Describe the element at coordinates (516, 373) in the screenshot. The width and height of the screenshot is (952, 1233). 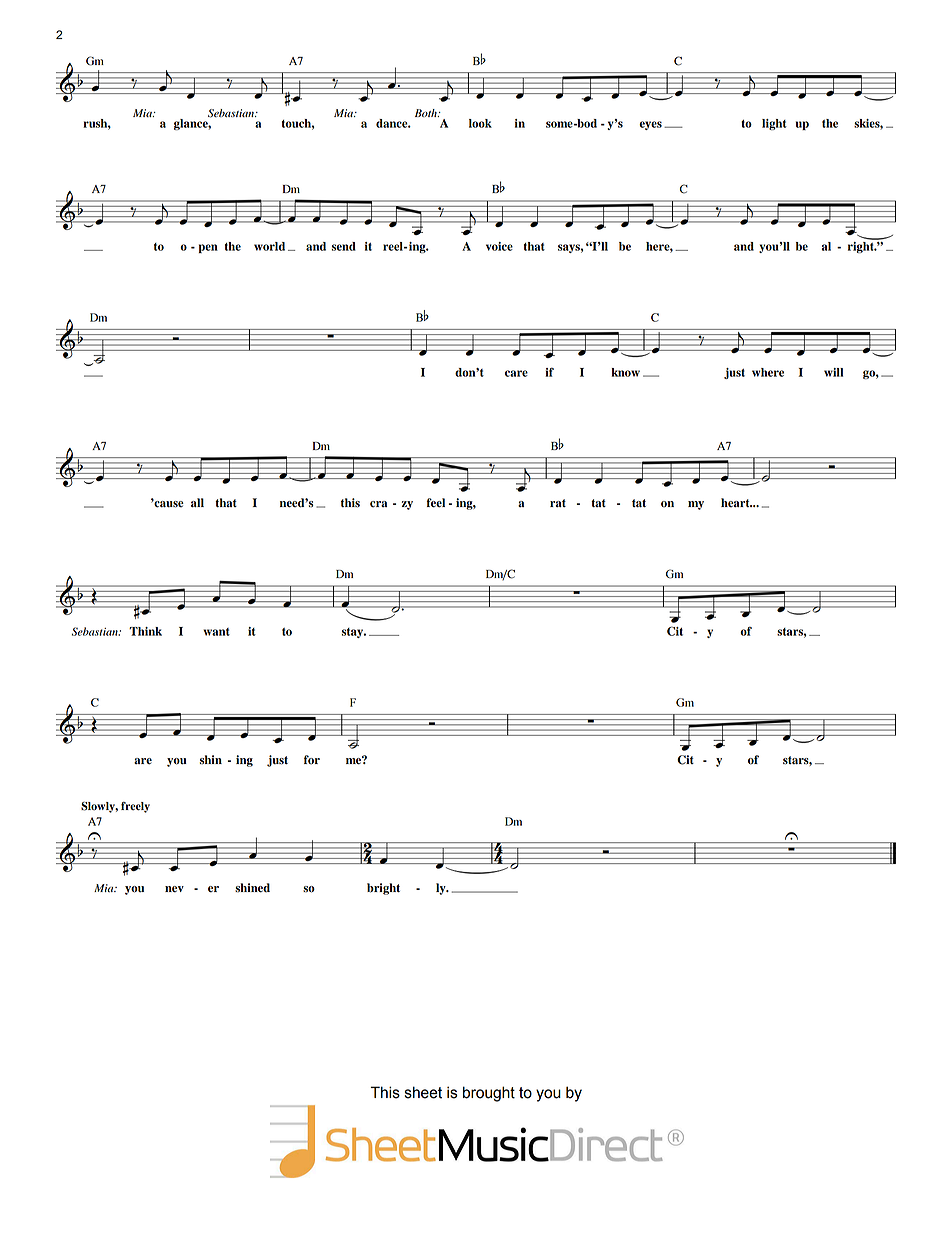
I see `care` at that location.
